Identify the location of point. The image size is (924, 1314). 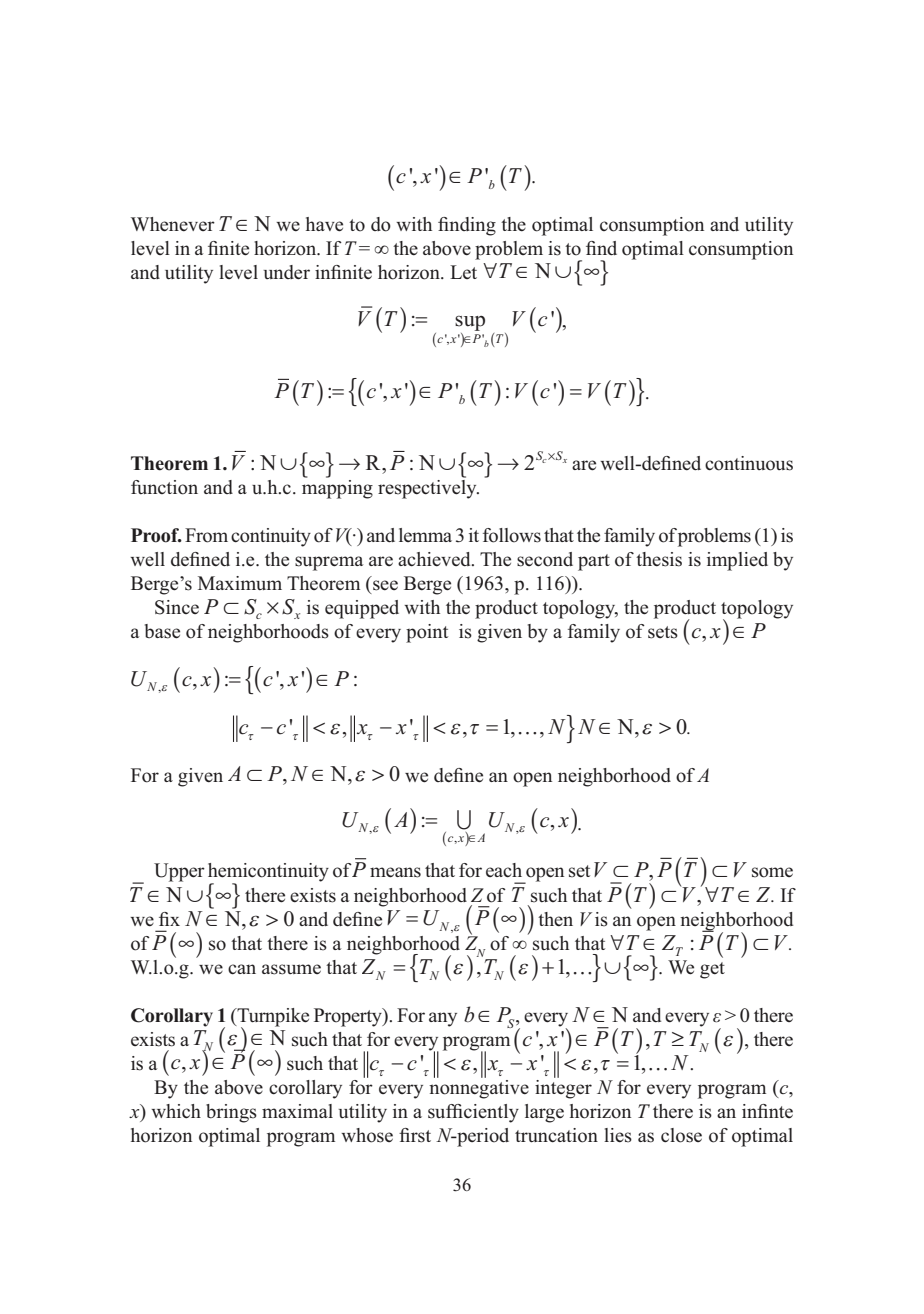
(427, 633).
